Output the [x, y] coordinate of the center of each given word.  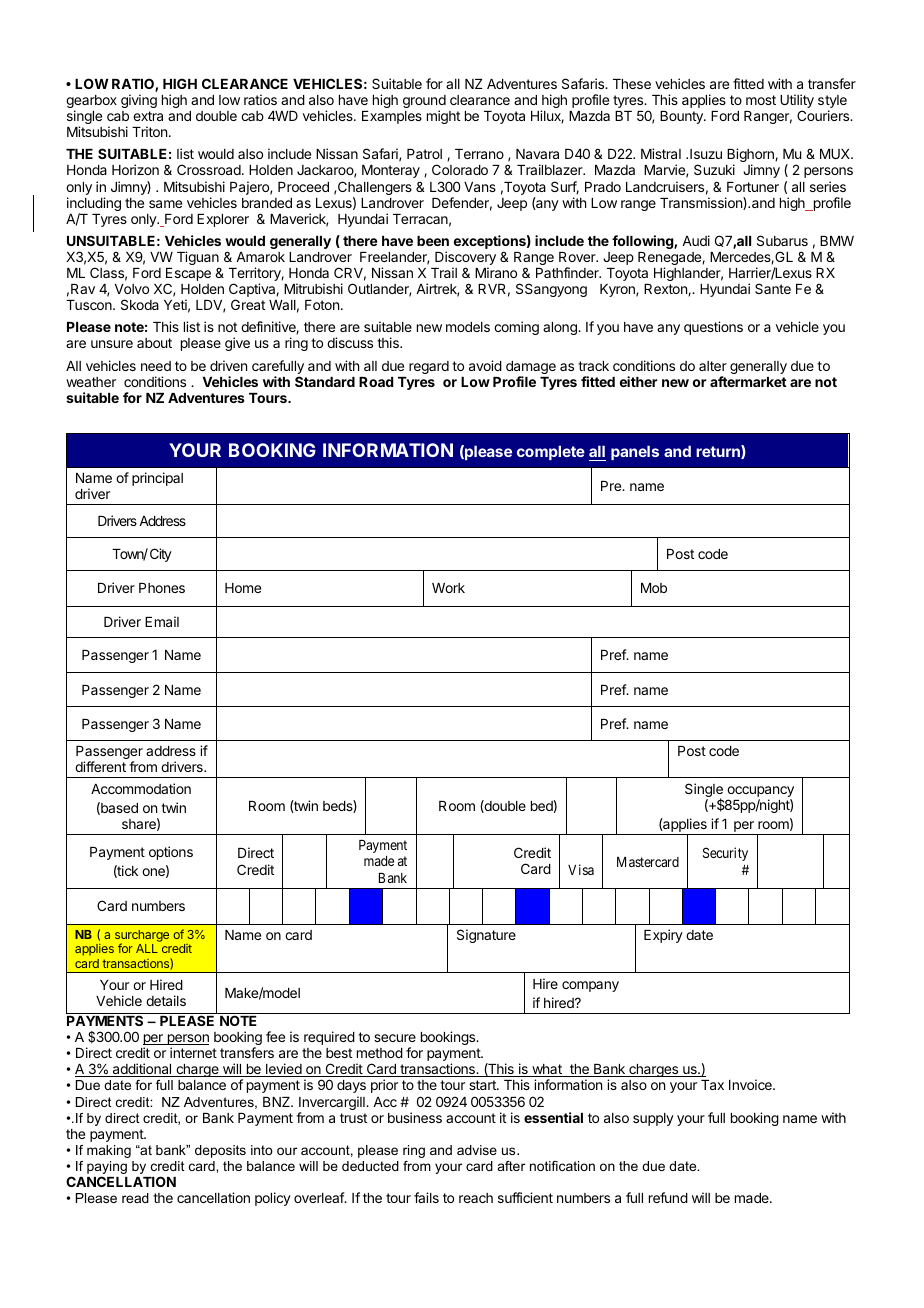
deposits [220, 1151]
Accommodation [141, 788]
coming [516, 328]
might [443, 117]
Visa [581, 869]
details [166, 1000]
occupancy [760, 793]
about [154, 343]
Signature [486, 936]
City [161, 555]
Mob [654, 588]
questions [713, 328]
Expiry [663, 936]
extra [148, 116]
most [761, 100]
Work [448, 588]
